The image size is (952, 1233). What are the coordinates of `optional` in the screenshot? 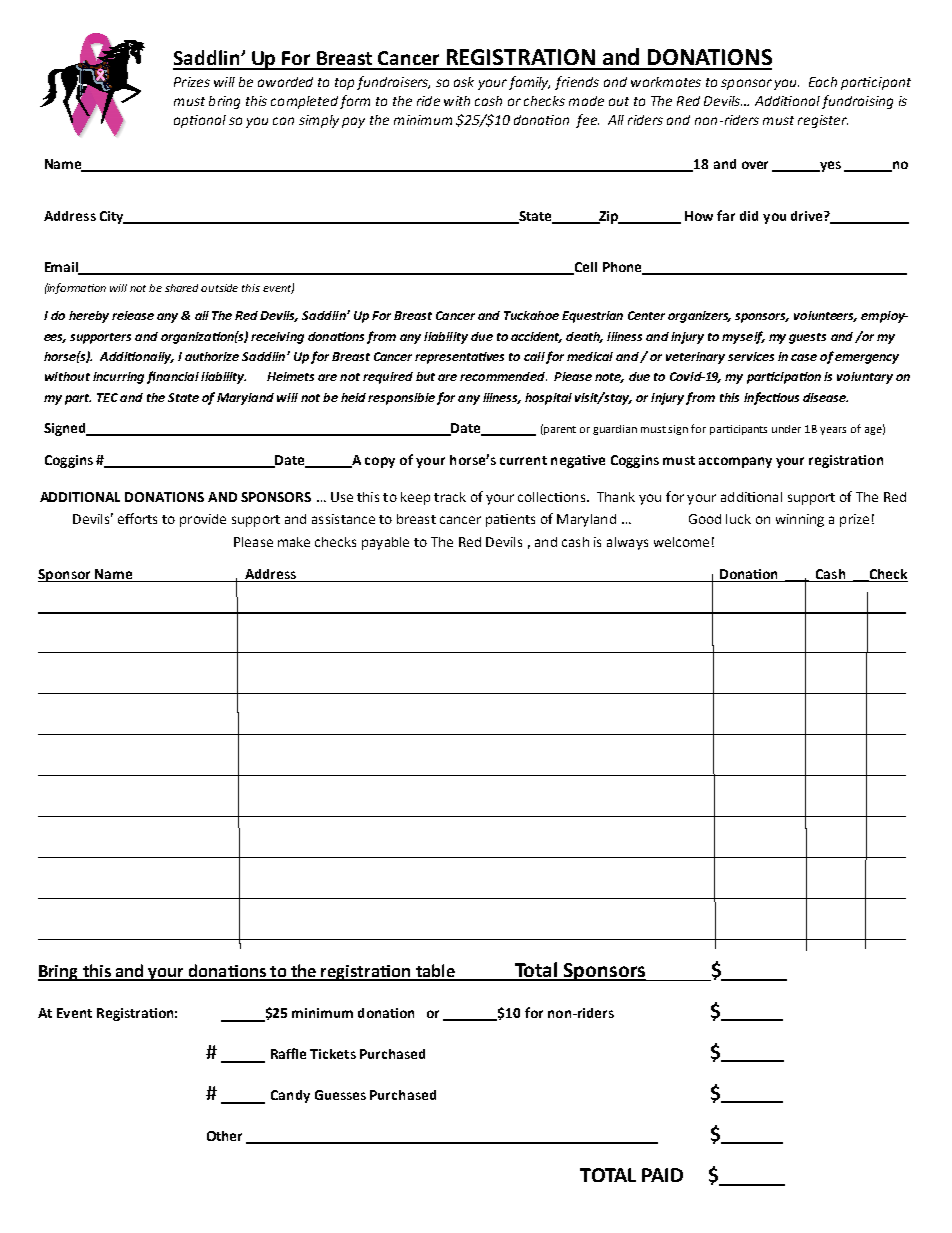 It's located at (200, 121).
